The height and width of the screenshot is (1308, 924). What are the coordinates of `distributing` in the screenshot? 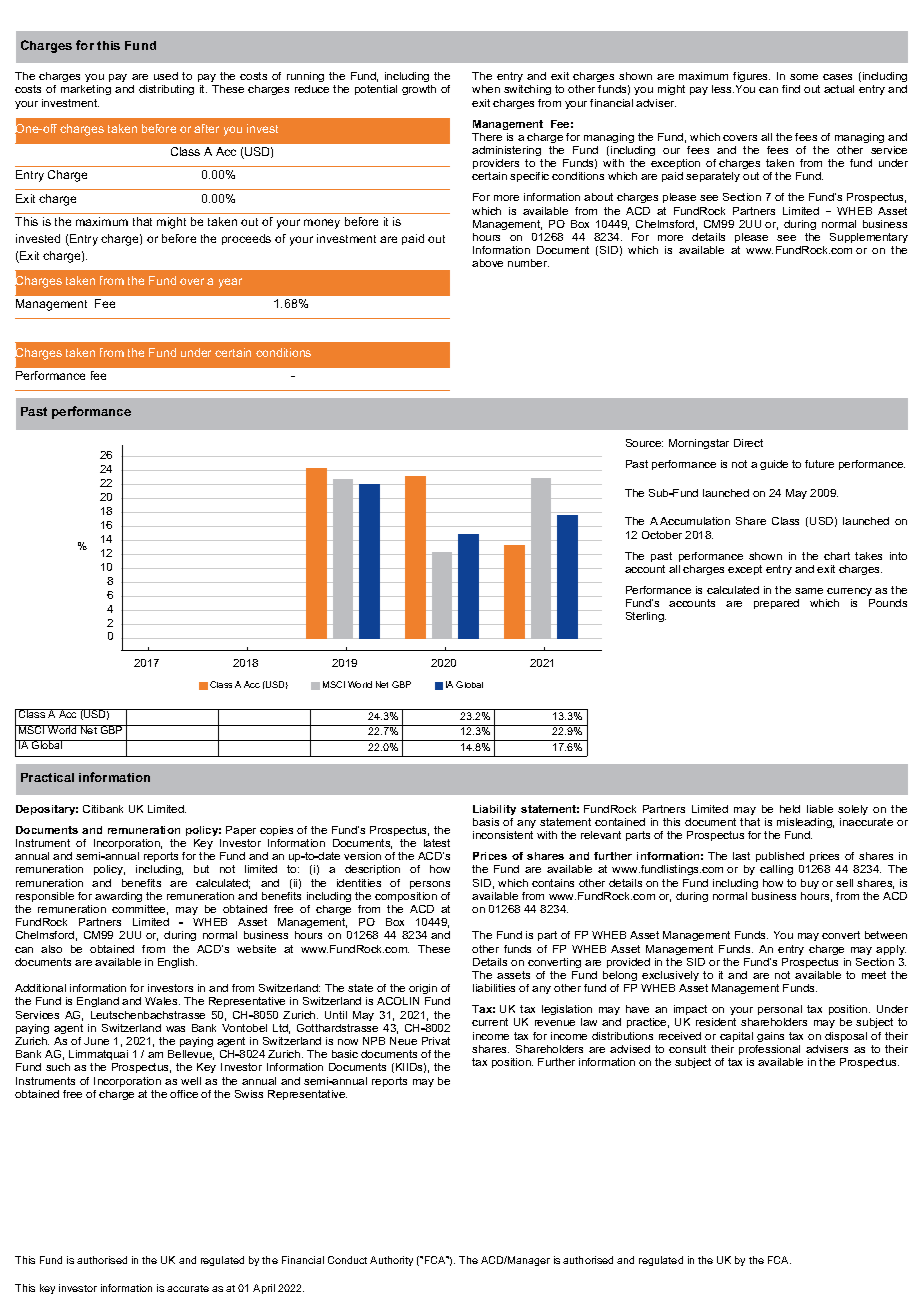 It's located at (166, 90).
